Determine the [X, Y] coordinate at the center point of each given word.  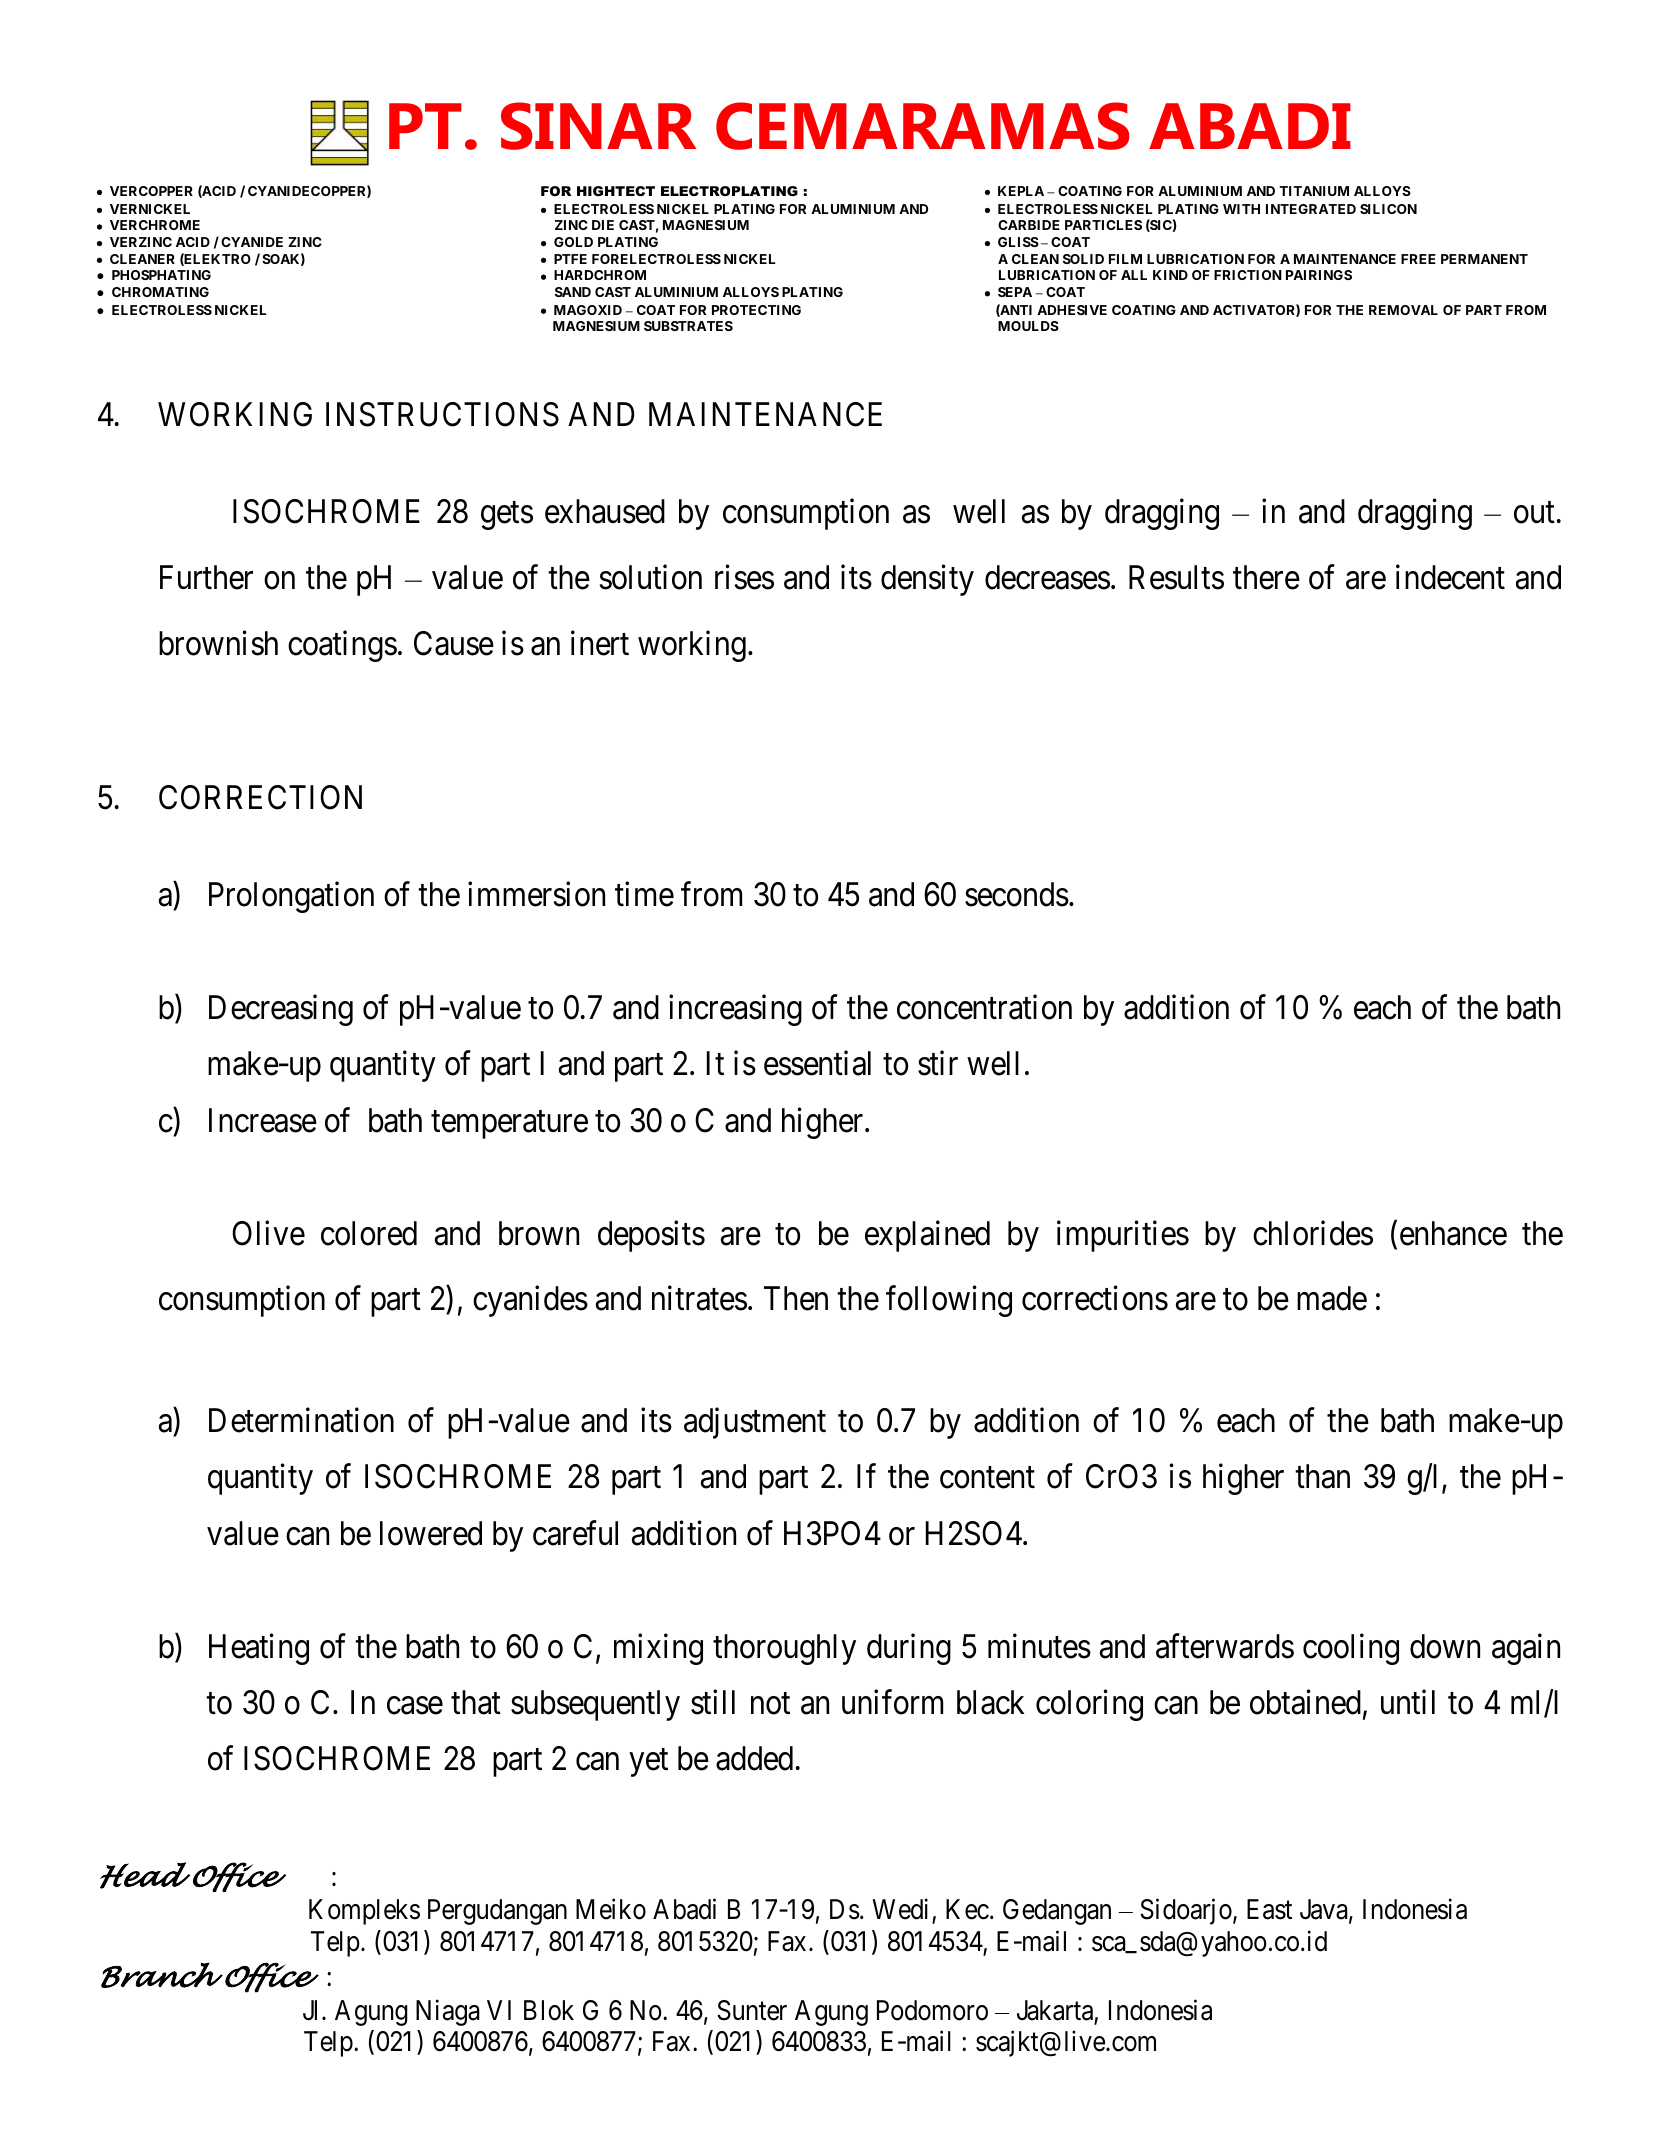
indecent [1450, 577]
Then [796, 1298]
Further [206, 577]
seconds [1017, 894]
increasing [735, 1010]
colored [369, 1233]
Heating [259, 1649]
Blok [549, 2010]
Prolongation [291, 897]
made [1332, 1298]
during [909, 1649]
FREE [1418, 259]
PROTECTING [756, 310]
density [927, 580]
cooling [1351, 1649]
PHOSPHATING [161, 275]
